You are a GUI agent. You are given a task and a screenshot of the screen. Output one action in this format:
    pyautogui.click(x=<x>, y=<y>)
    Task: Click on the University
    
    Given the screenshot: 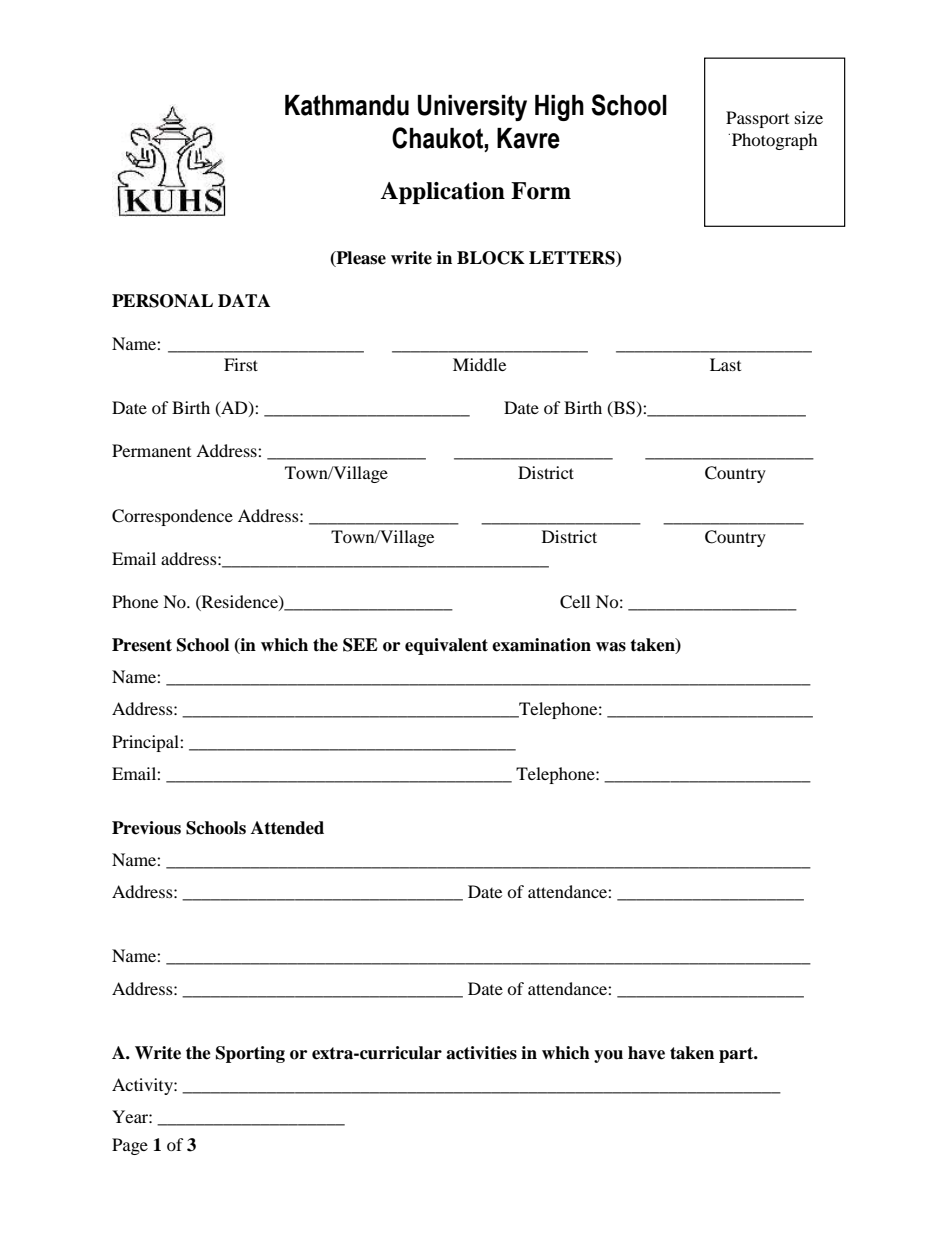 What is the action you would take?
    pyautogui.click(x=472, y=108)
